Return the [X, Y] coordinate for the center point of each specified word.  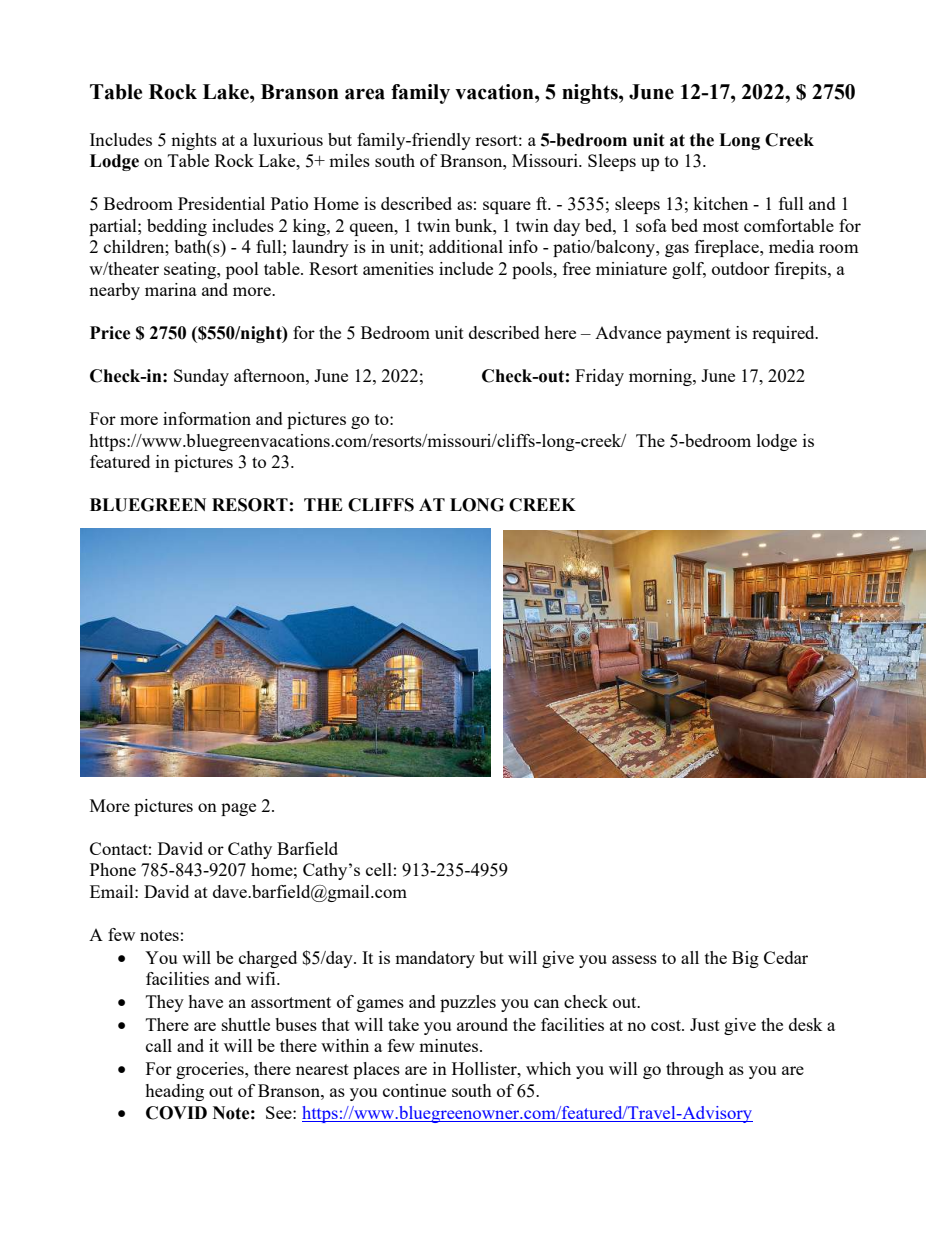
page [238, 809]
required [784, 334]
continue [414, 1090]
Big [745, 959]
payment [698, 335]
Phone [113, 869]
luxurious [288, 139]
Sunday [201, 377]
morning [661, 377]
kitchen [720, 203]
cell [379, 869]
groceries [211, 1070]
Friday [599, 377]
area [365, 94]
